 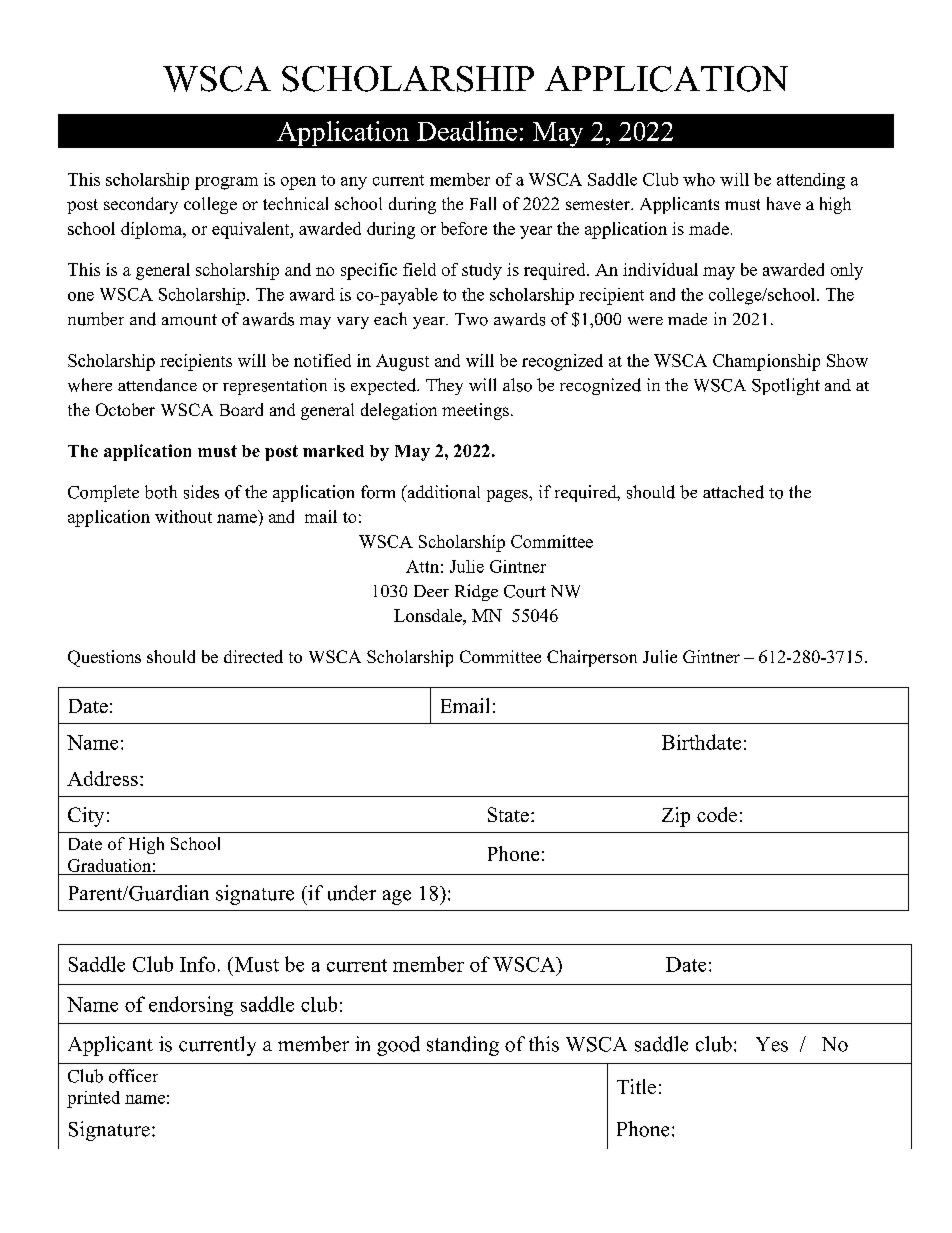 What do you see at coordinates (508, 814) in the page?
I see `State` at bounding box center [508, 814].
